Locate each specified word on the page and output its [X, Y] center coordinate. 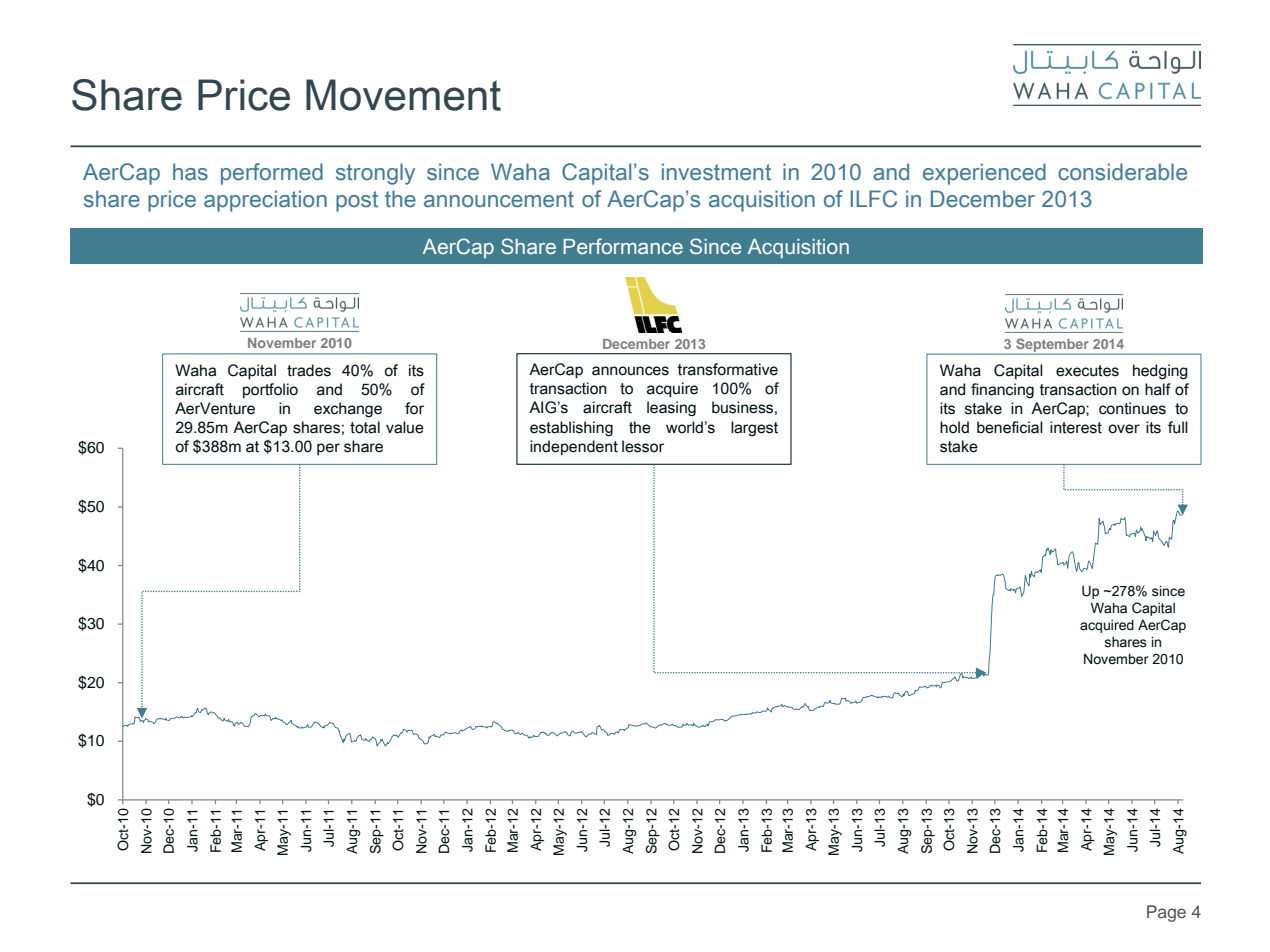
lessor [643, 446]
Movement [403, 95]
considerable [1122, 172]
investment [716, 172]
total [365, 427]
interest [1076, 427]
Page [1166, 913]
